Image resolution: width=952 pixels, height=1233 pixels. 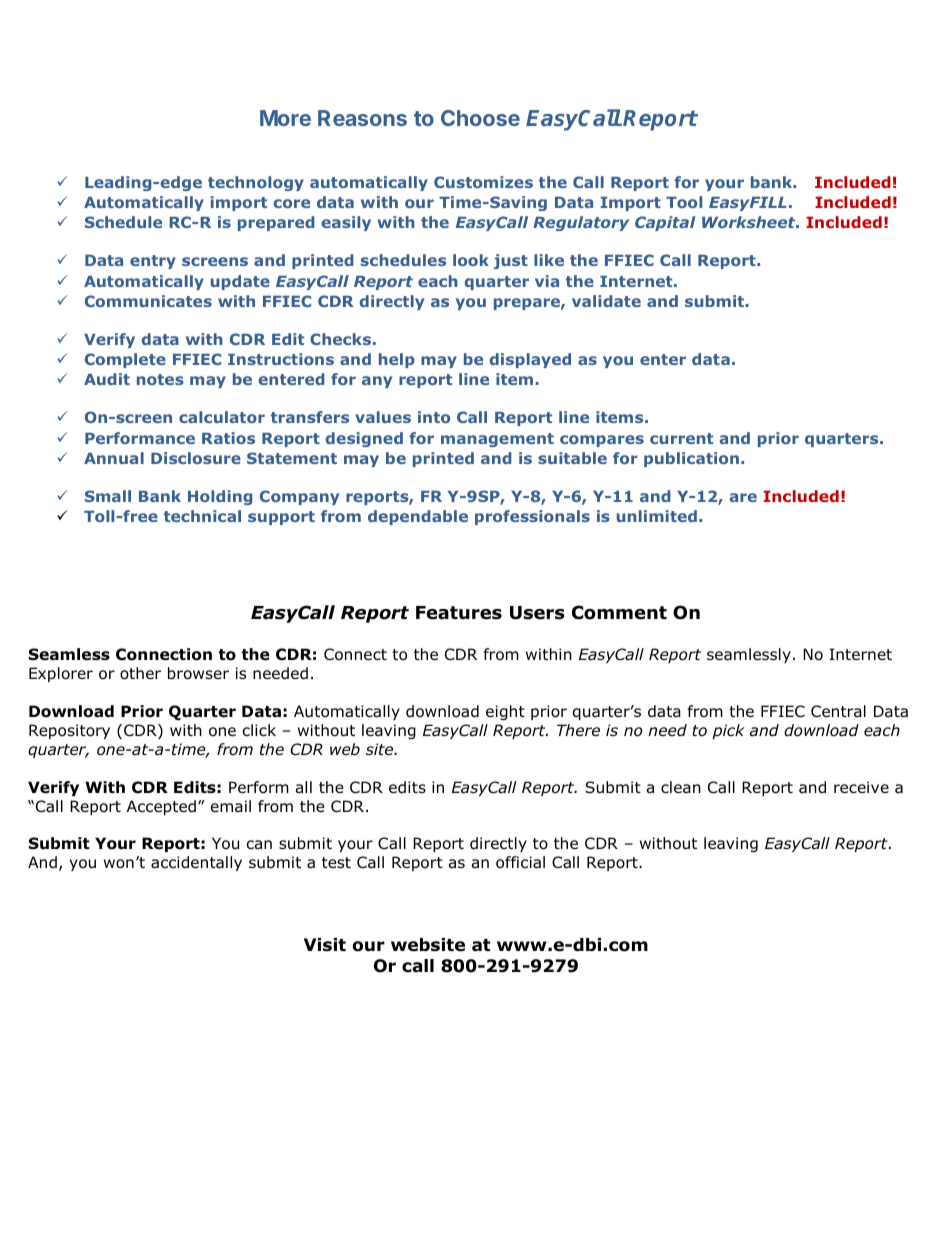 I want to click on into, so click(x=434, y=417).
